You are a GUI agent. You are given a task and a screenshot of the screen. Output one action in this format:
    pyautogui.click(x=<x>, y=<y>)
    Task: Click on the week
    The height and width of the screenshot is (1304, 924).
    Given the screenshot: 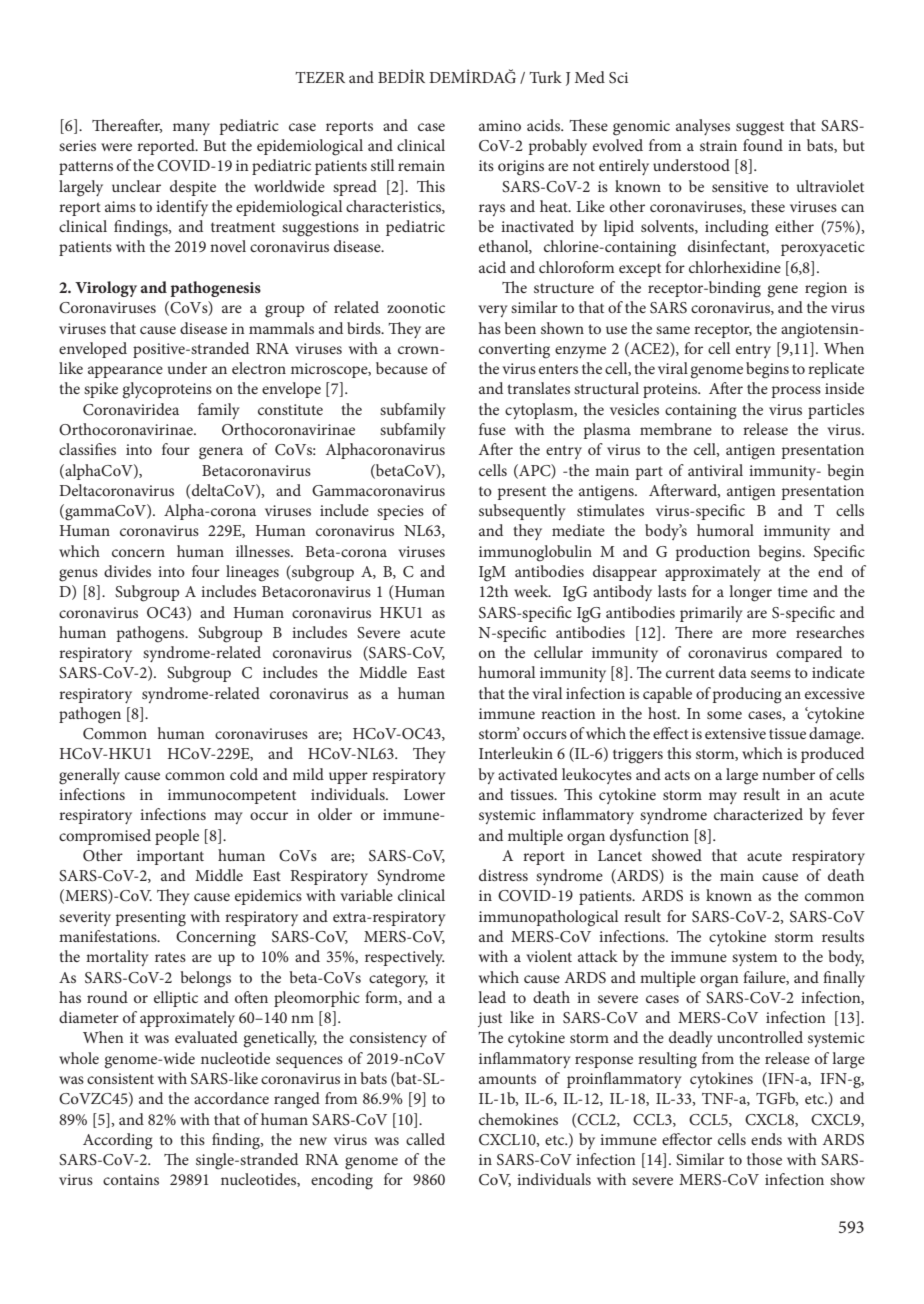 What is the action you would take?
    pyautogui.click(x=532, y=591)
